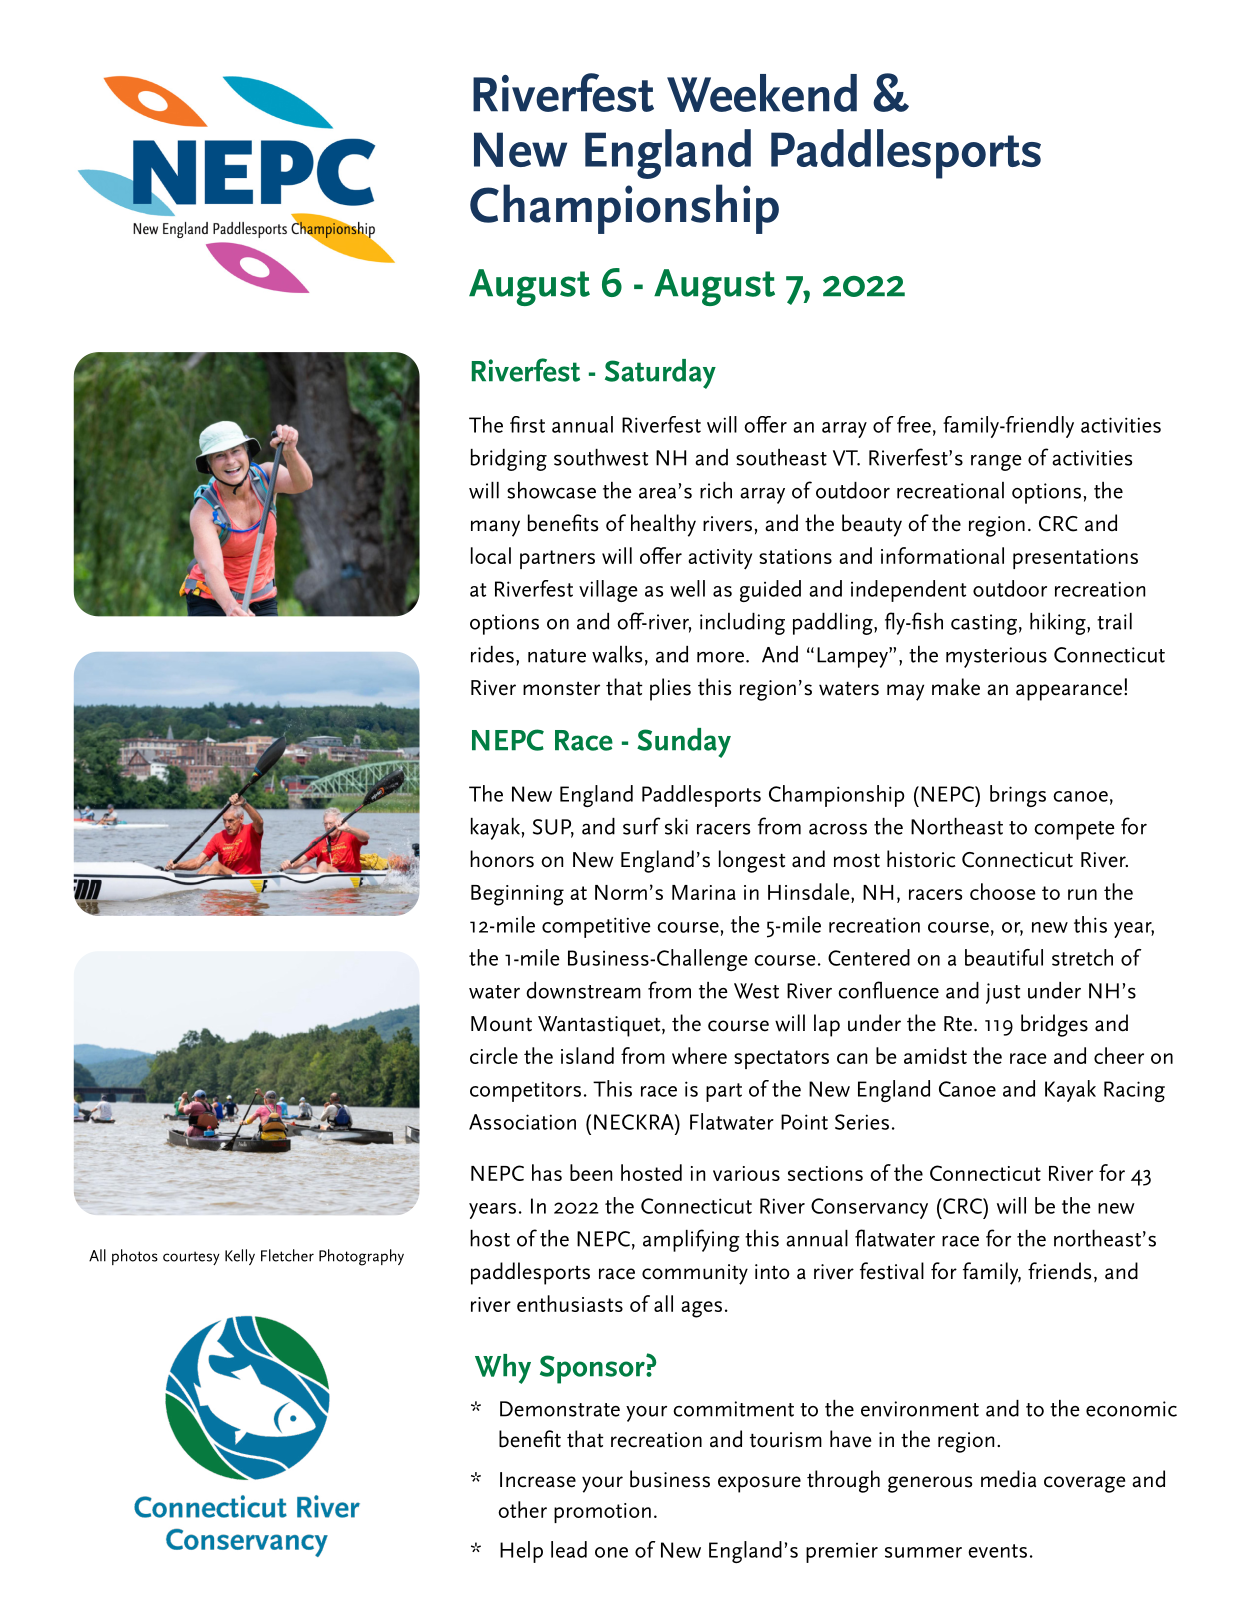 The width and height of the image is (1254, 1623). What do you see at coordinates (762, 93) in the image?
I see `Weekend` at bounding box center [762, 93].
